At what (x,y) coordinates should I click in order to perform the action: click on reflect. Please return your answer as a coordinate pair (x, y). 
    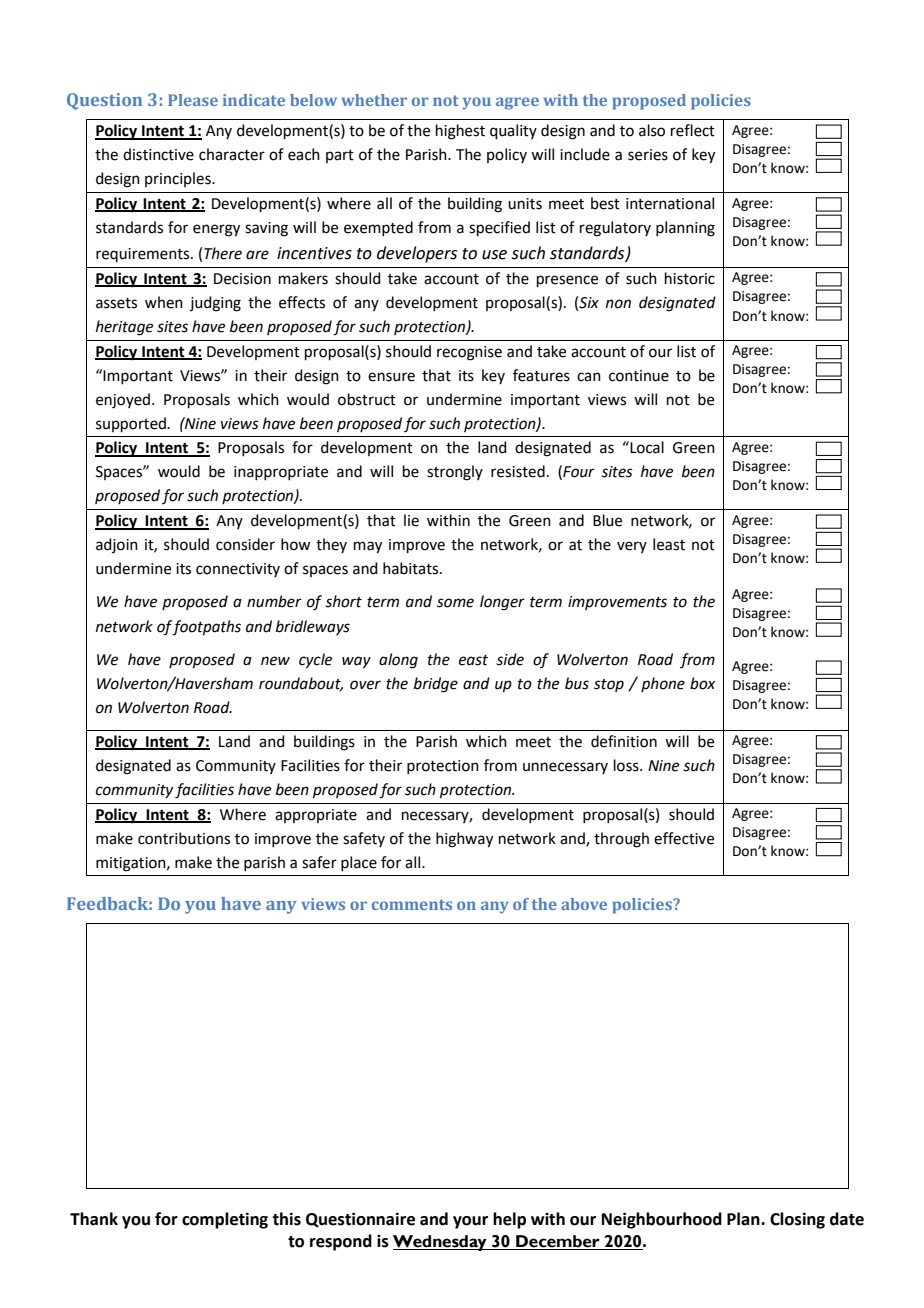
    Looking at the image, I should click on (693, 130).
